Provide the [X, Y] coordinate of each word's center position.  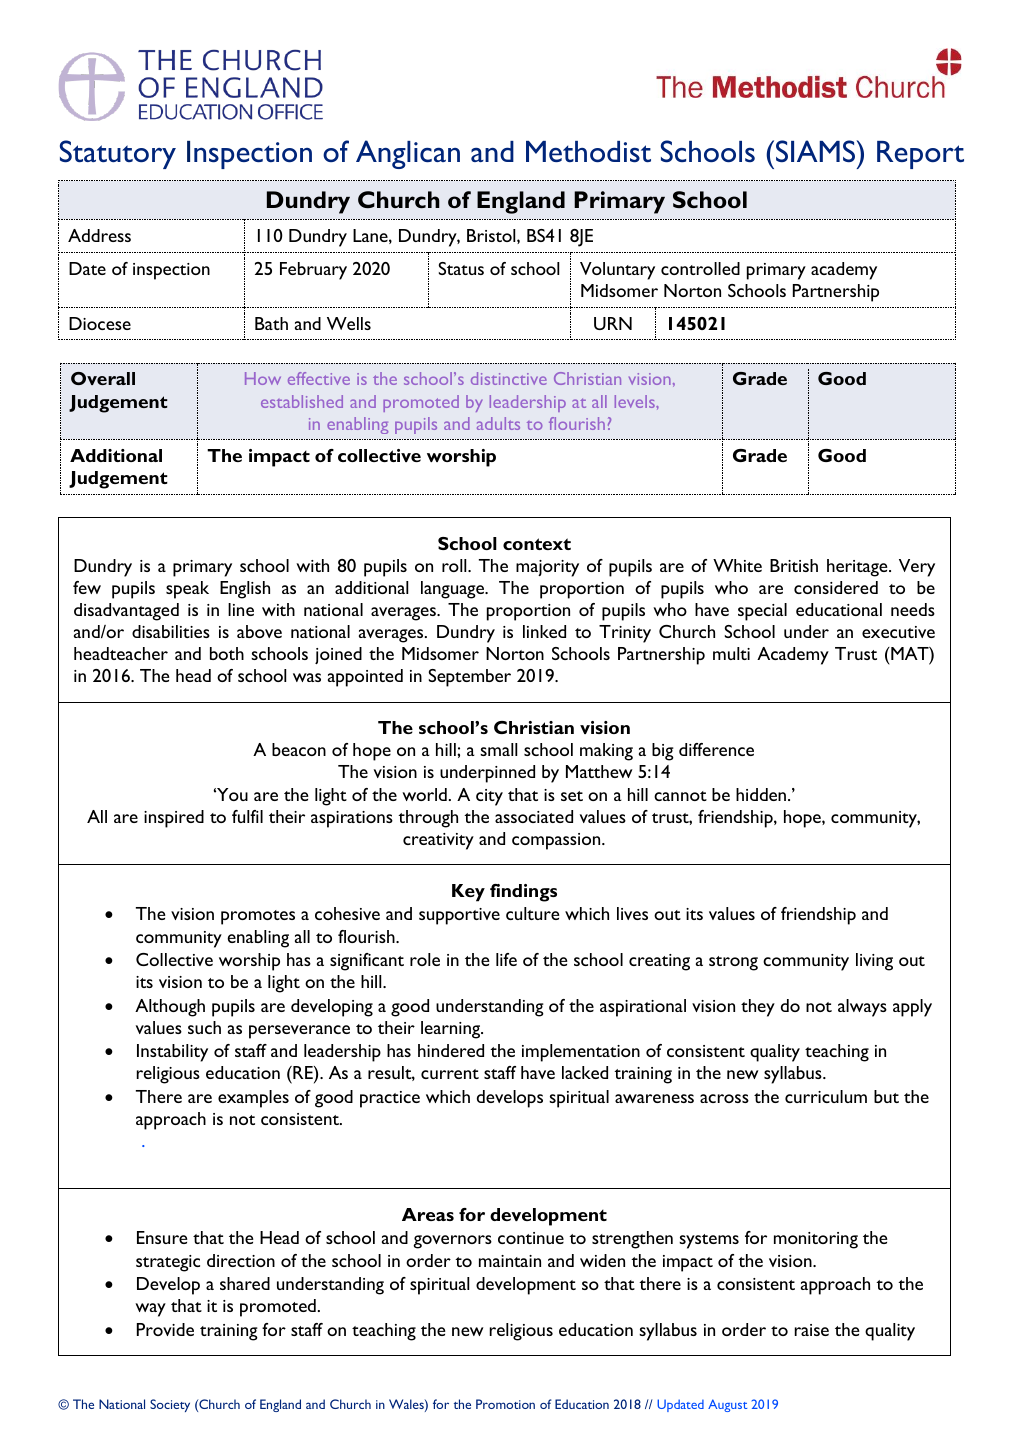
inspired [174, 819]
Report [920, 155]
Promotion [505, 1404]
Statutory [118, 154]
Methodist [588, 151]
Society [170, 1405]
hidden [762, 794]
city [489, 797]
